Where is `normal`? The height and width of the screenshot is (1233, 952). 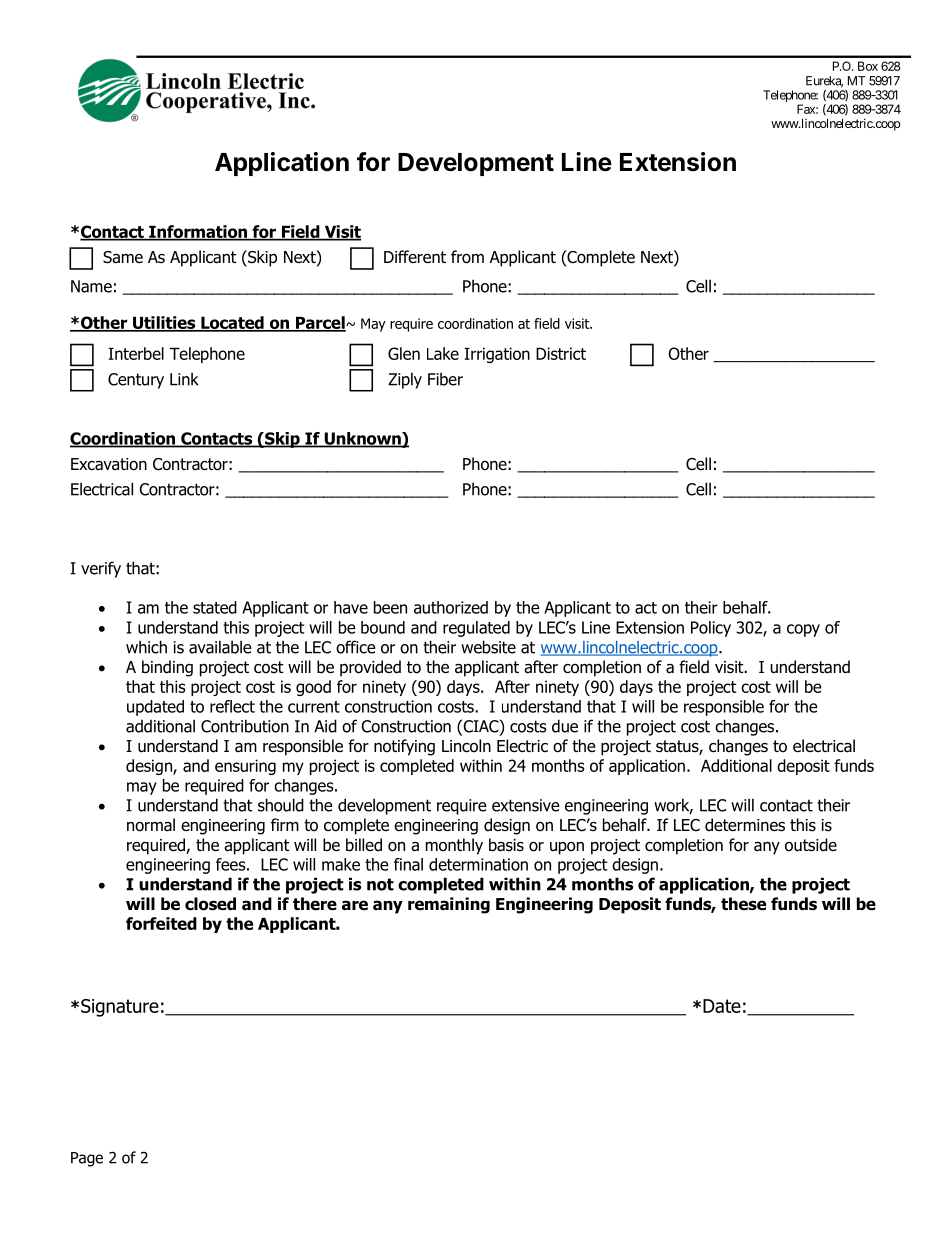 normal is located at coordinates (151, 825).
